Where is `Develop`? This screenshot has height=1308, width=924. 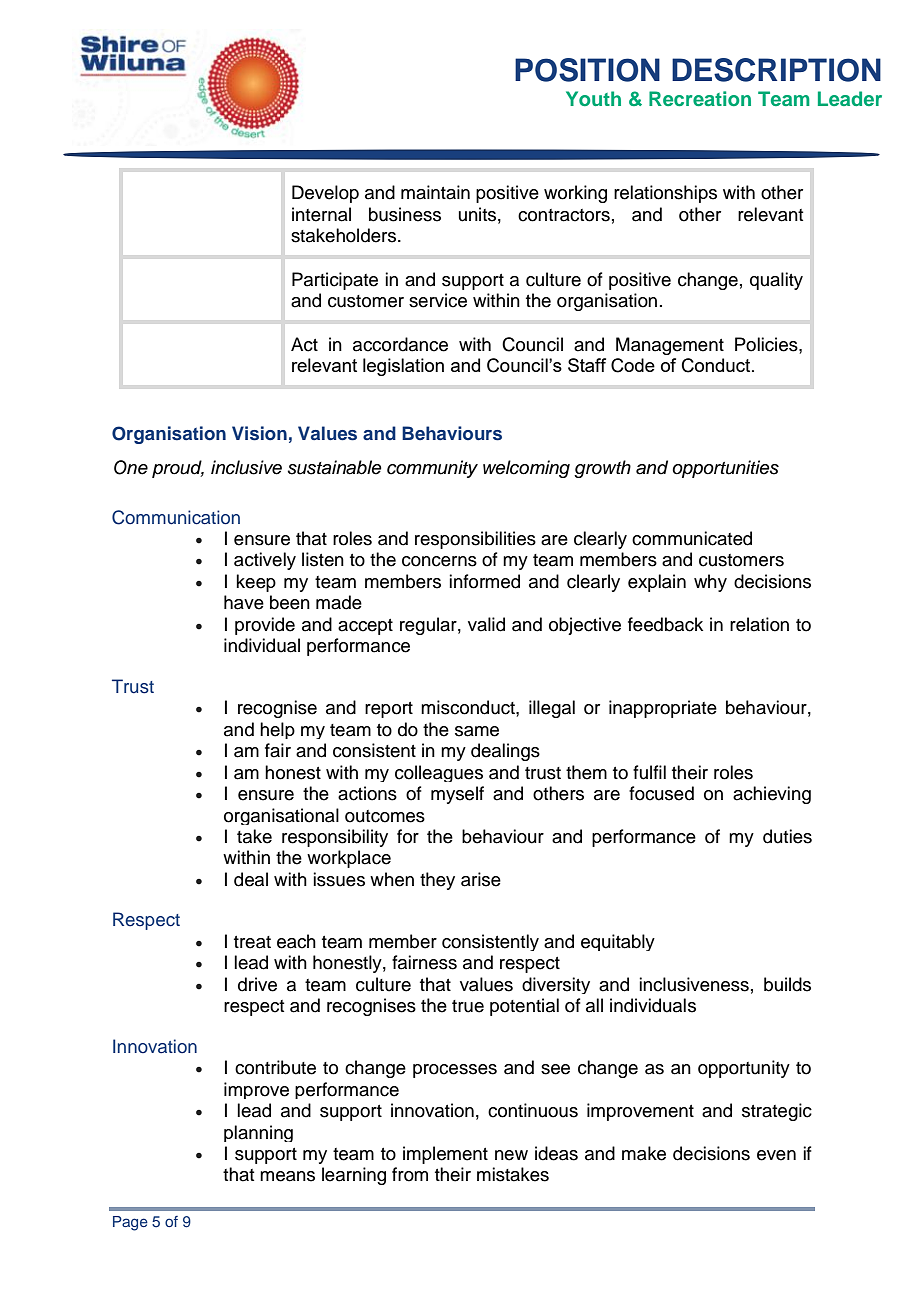 Develop is located at coordinates (325, 194).
